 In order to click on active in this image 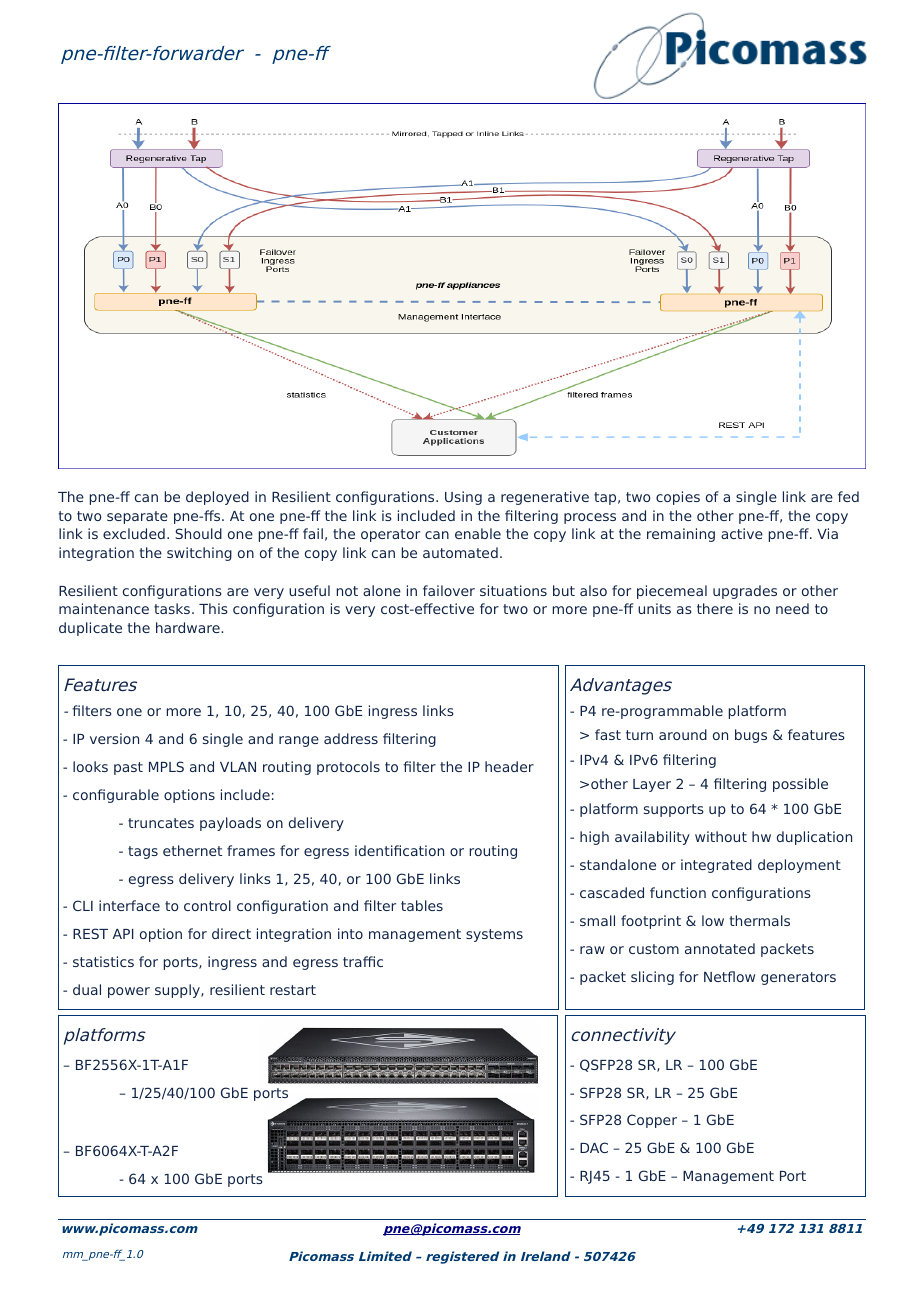, I will do `click(742, 533)`.
